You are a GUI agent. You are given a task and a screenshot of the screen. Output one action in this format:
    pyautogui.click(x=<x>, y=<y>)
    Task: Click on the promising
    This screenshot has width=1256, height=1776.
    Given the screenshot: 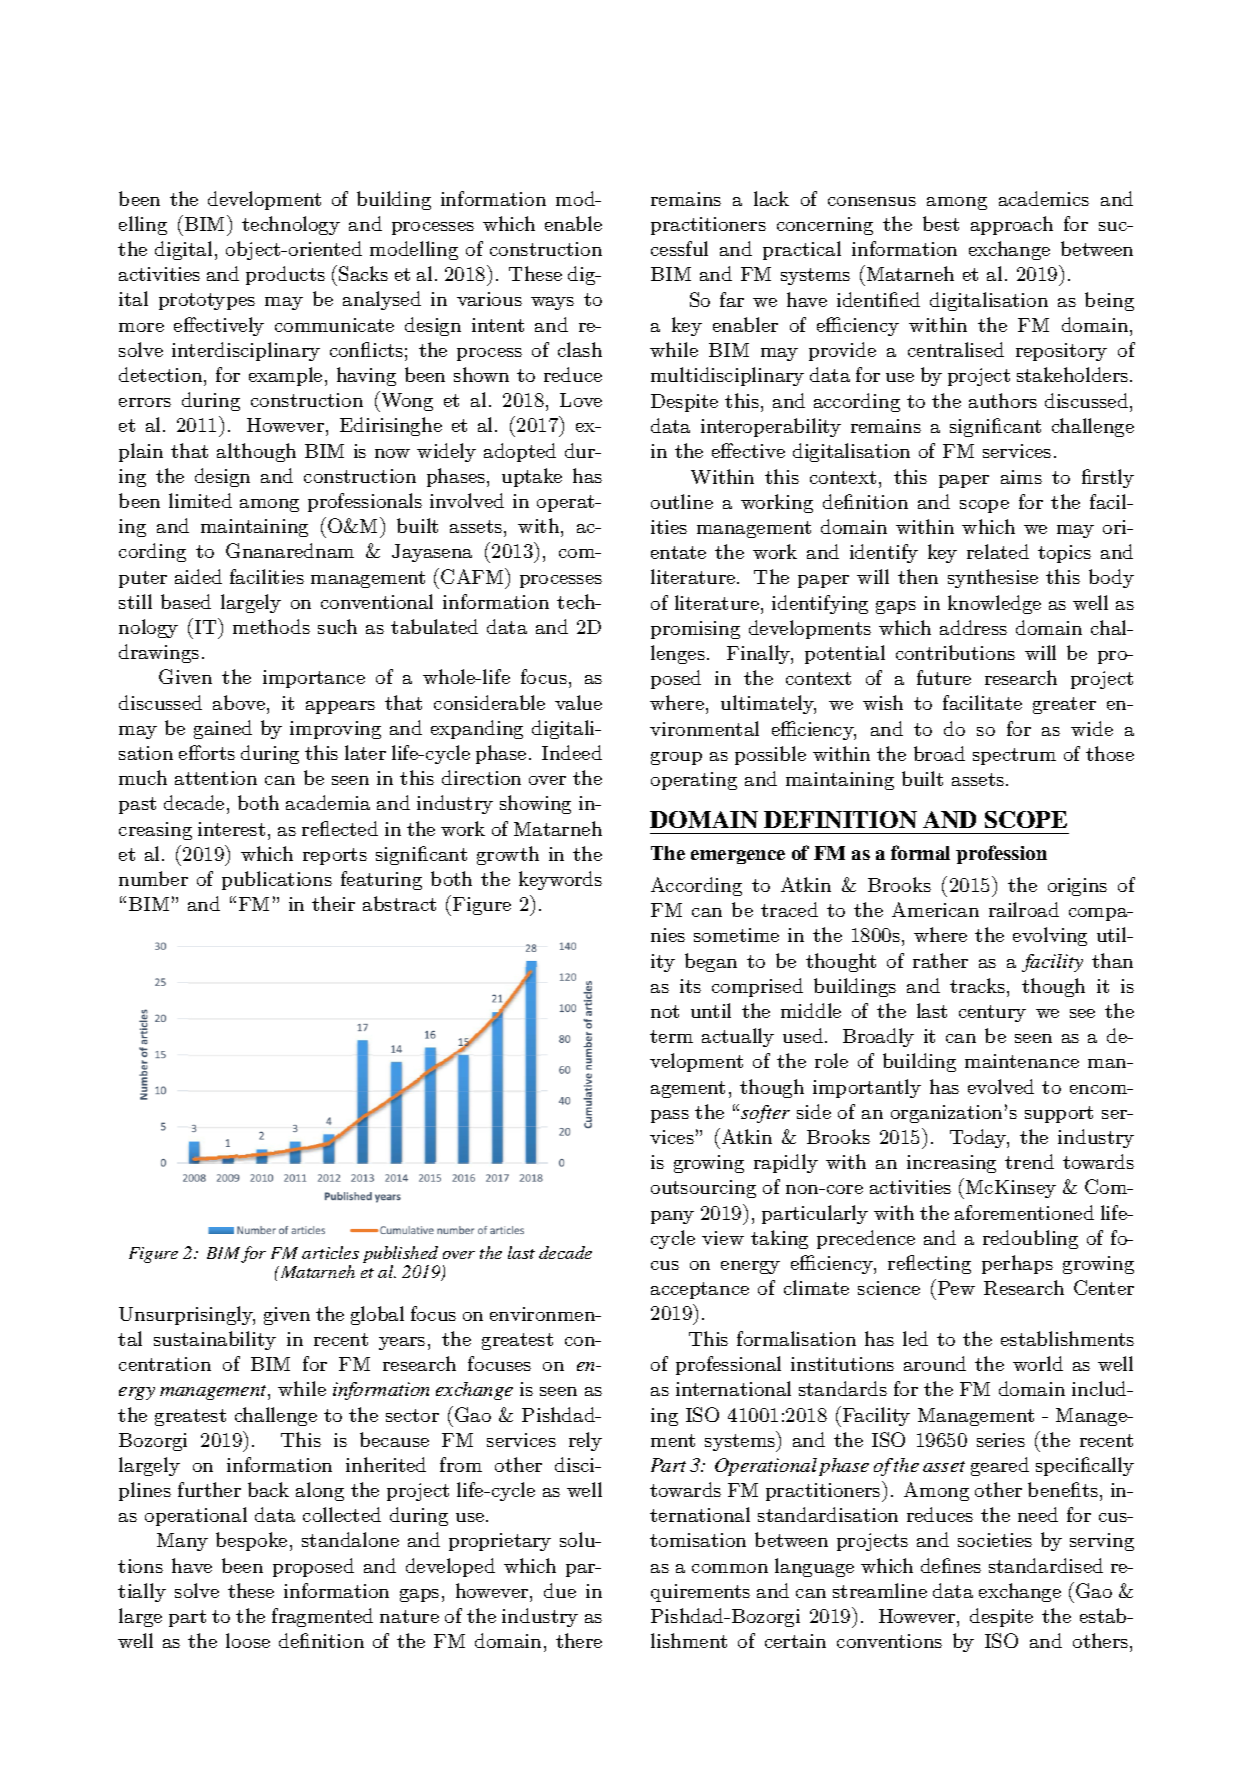 What is the action you would take?
    pyautogui.click(x=695, y=630)
